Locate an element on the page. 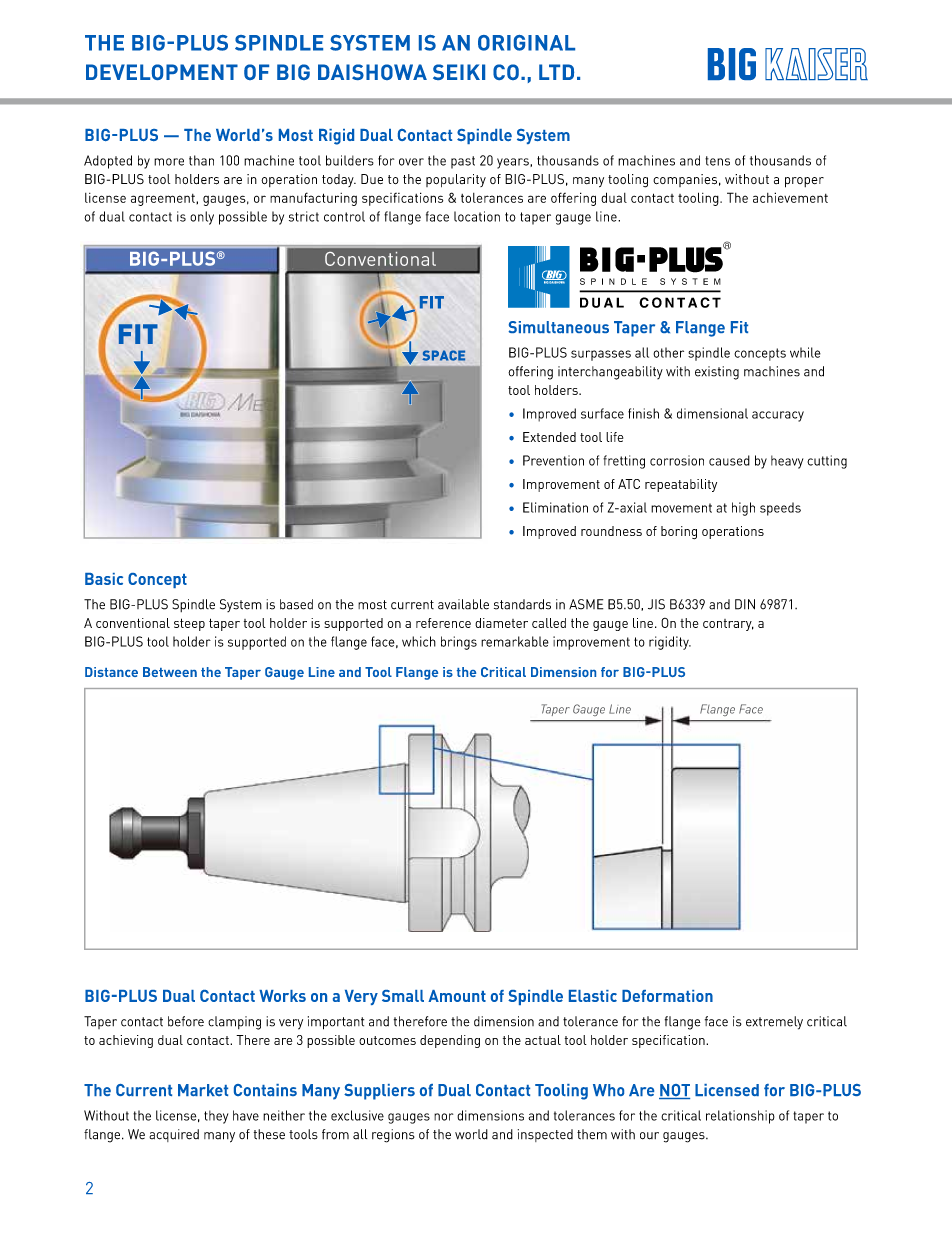  tens is located at coordinates (717, 161).
